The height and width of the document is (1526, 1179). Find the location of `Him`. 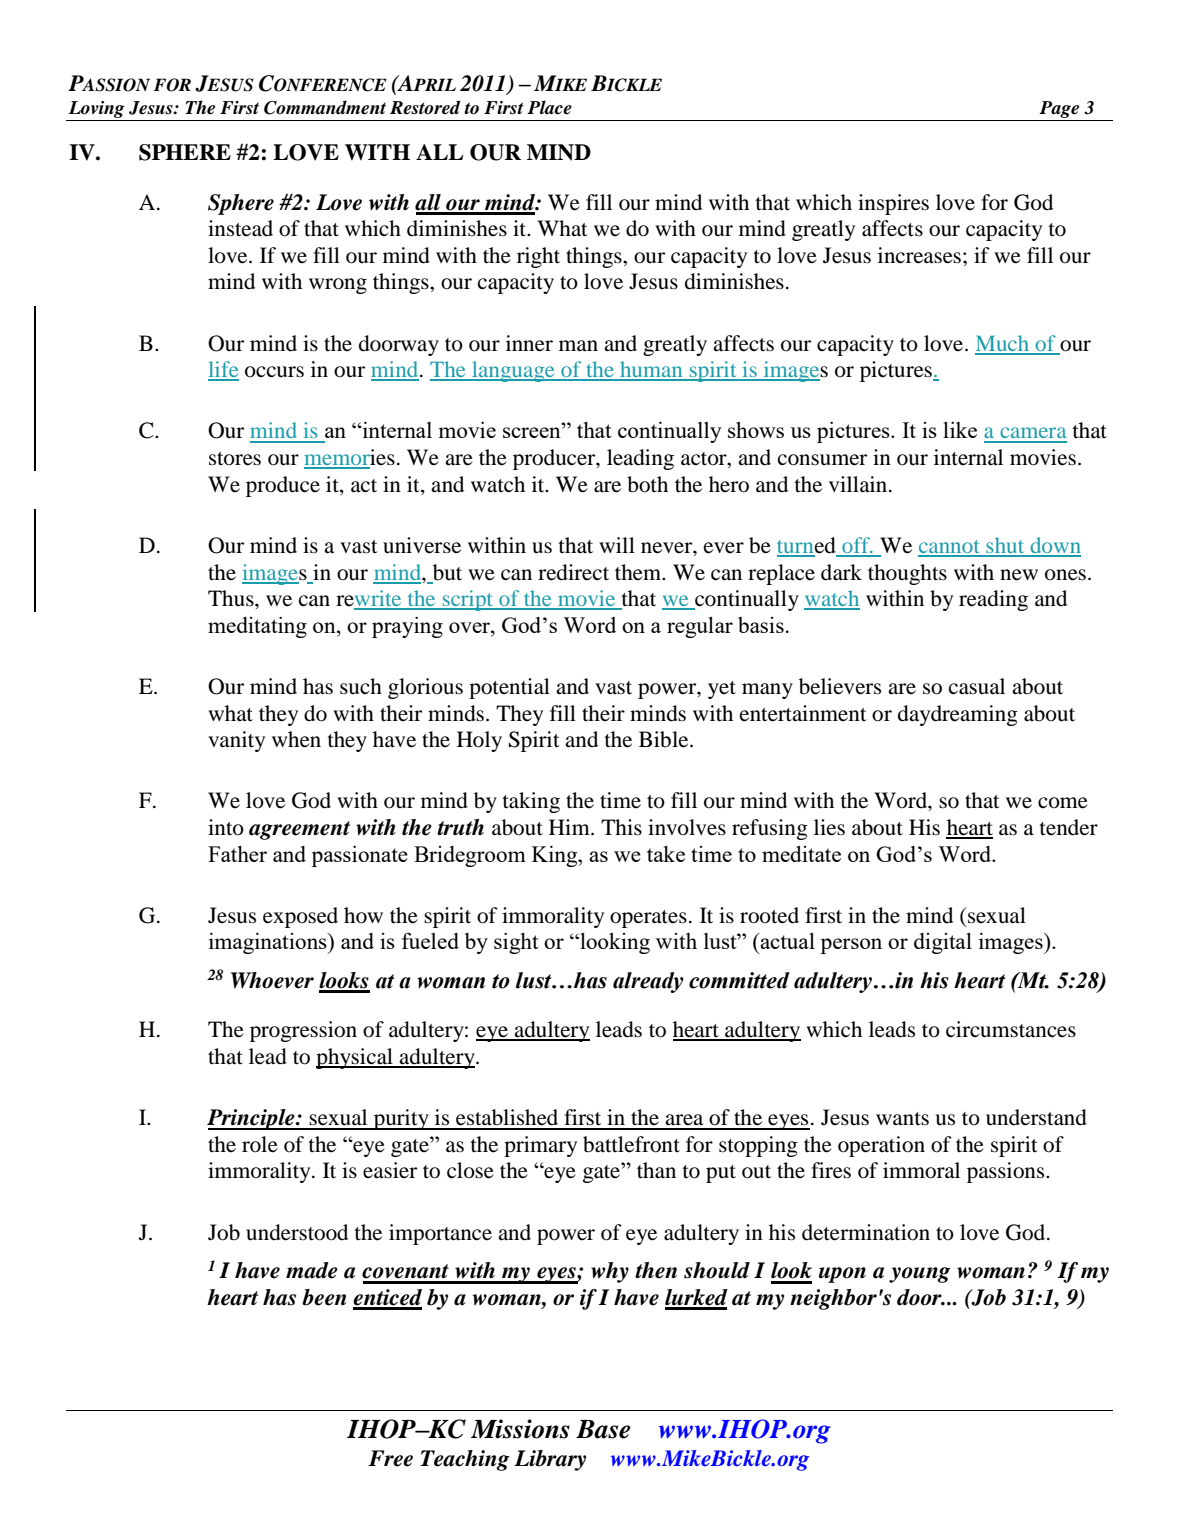

Him is located at coordinates (570, 827).
